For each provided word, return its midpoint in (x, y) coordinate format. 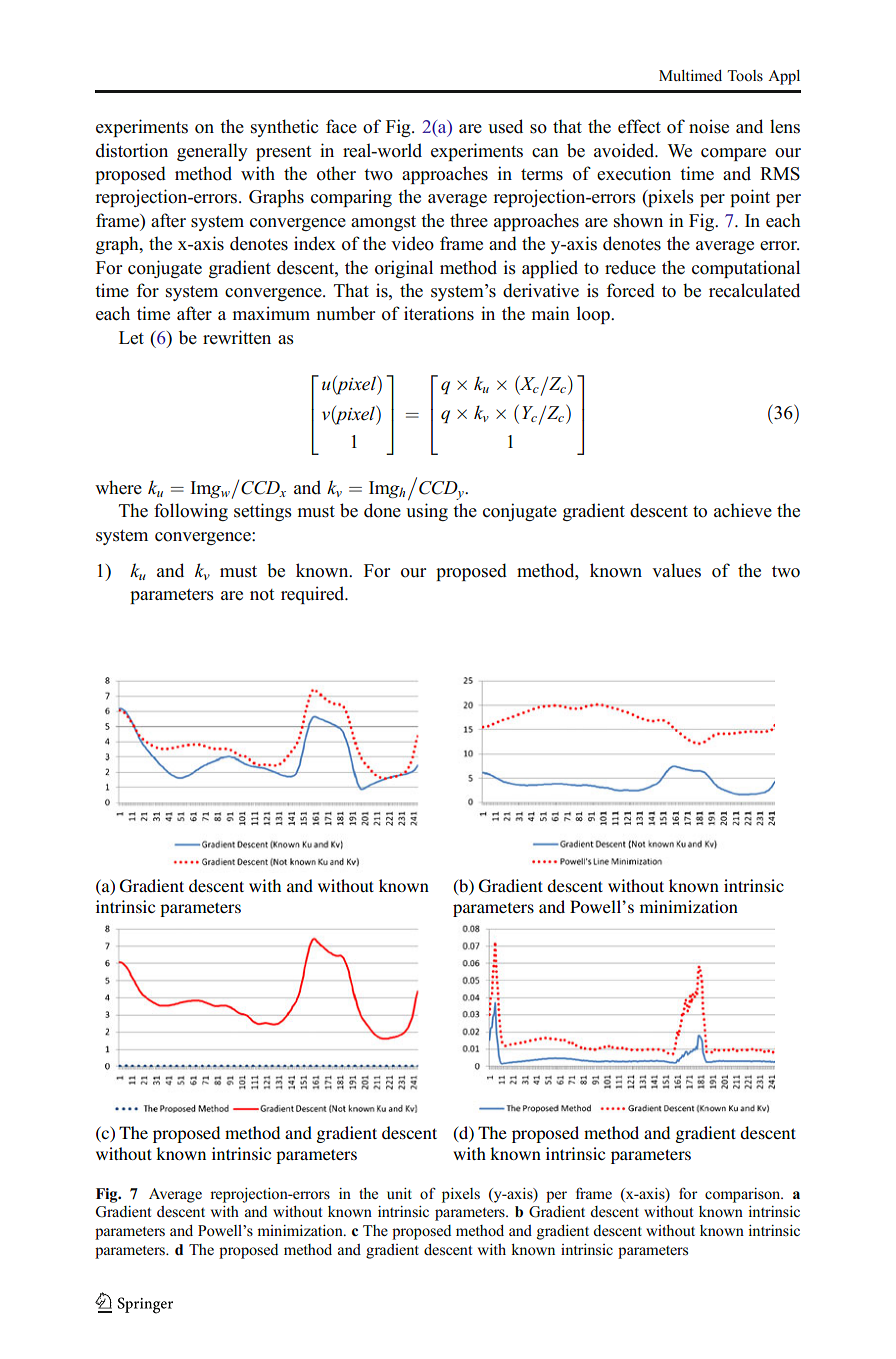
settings (263, 512)
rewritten (237, 337)
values (676, 570)
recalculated (754, 290)
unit (399, 1193)
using (427, 512)
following (191, 512)
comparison (744, 1195)
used (505, 126)
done (382, 510)
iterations (439, 313)
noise (709, 126)
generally (212, 152)
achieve (743, 510)
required (314, 595)
